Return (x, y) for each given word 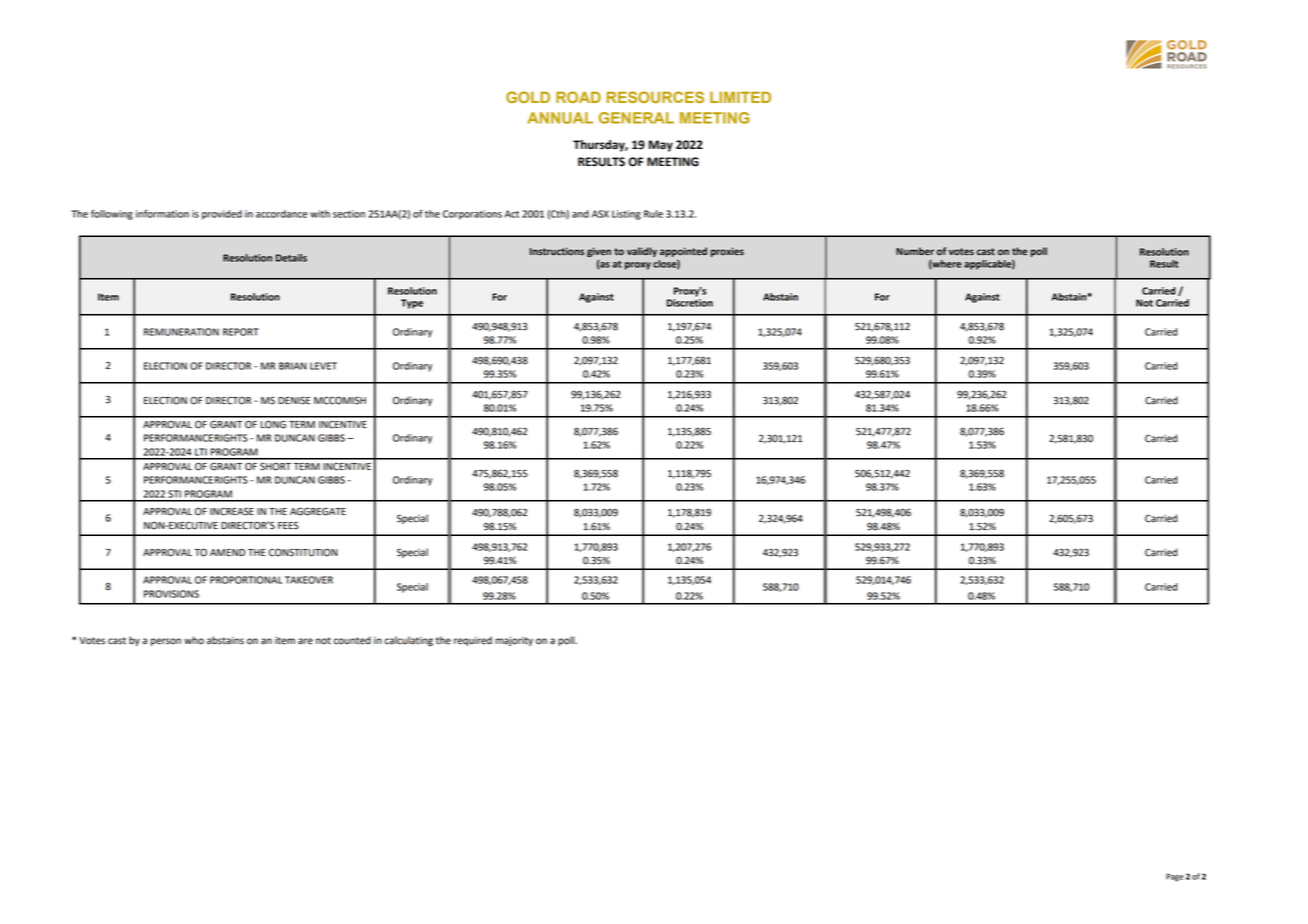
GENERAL (636, 118)
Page (1175, 877)
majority (514, 641)
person (166, 642)
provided (222, 215)
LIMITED (740, 97)
